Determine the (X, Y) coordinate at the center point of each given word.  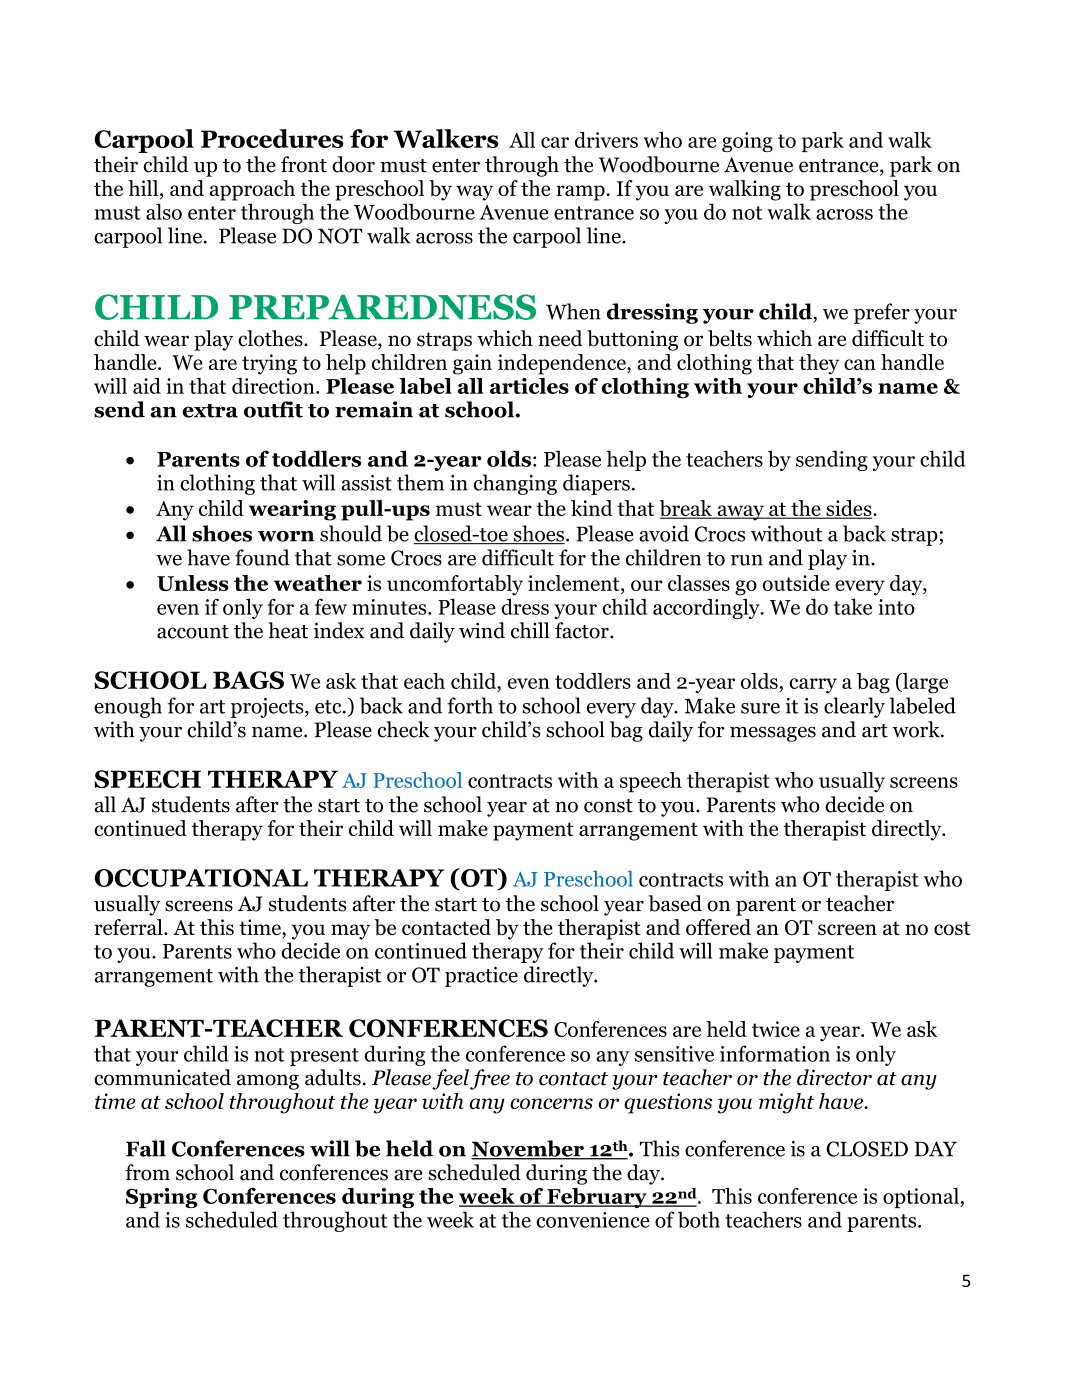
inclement (575, 583)
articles (529, 386)
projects (268, 708)
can (860, 364)
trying (269, 364)
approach (252, 190)
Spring (162, 1198)
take (852, 607)
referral (129, 927)
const (608, 806)
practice (481, 977)
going (747, 142)
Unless (193, 583)
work (917, 729)
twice (776, 1029)
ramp (581, 193)
